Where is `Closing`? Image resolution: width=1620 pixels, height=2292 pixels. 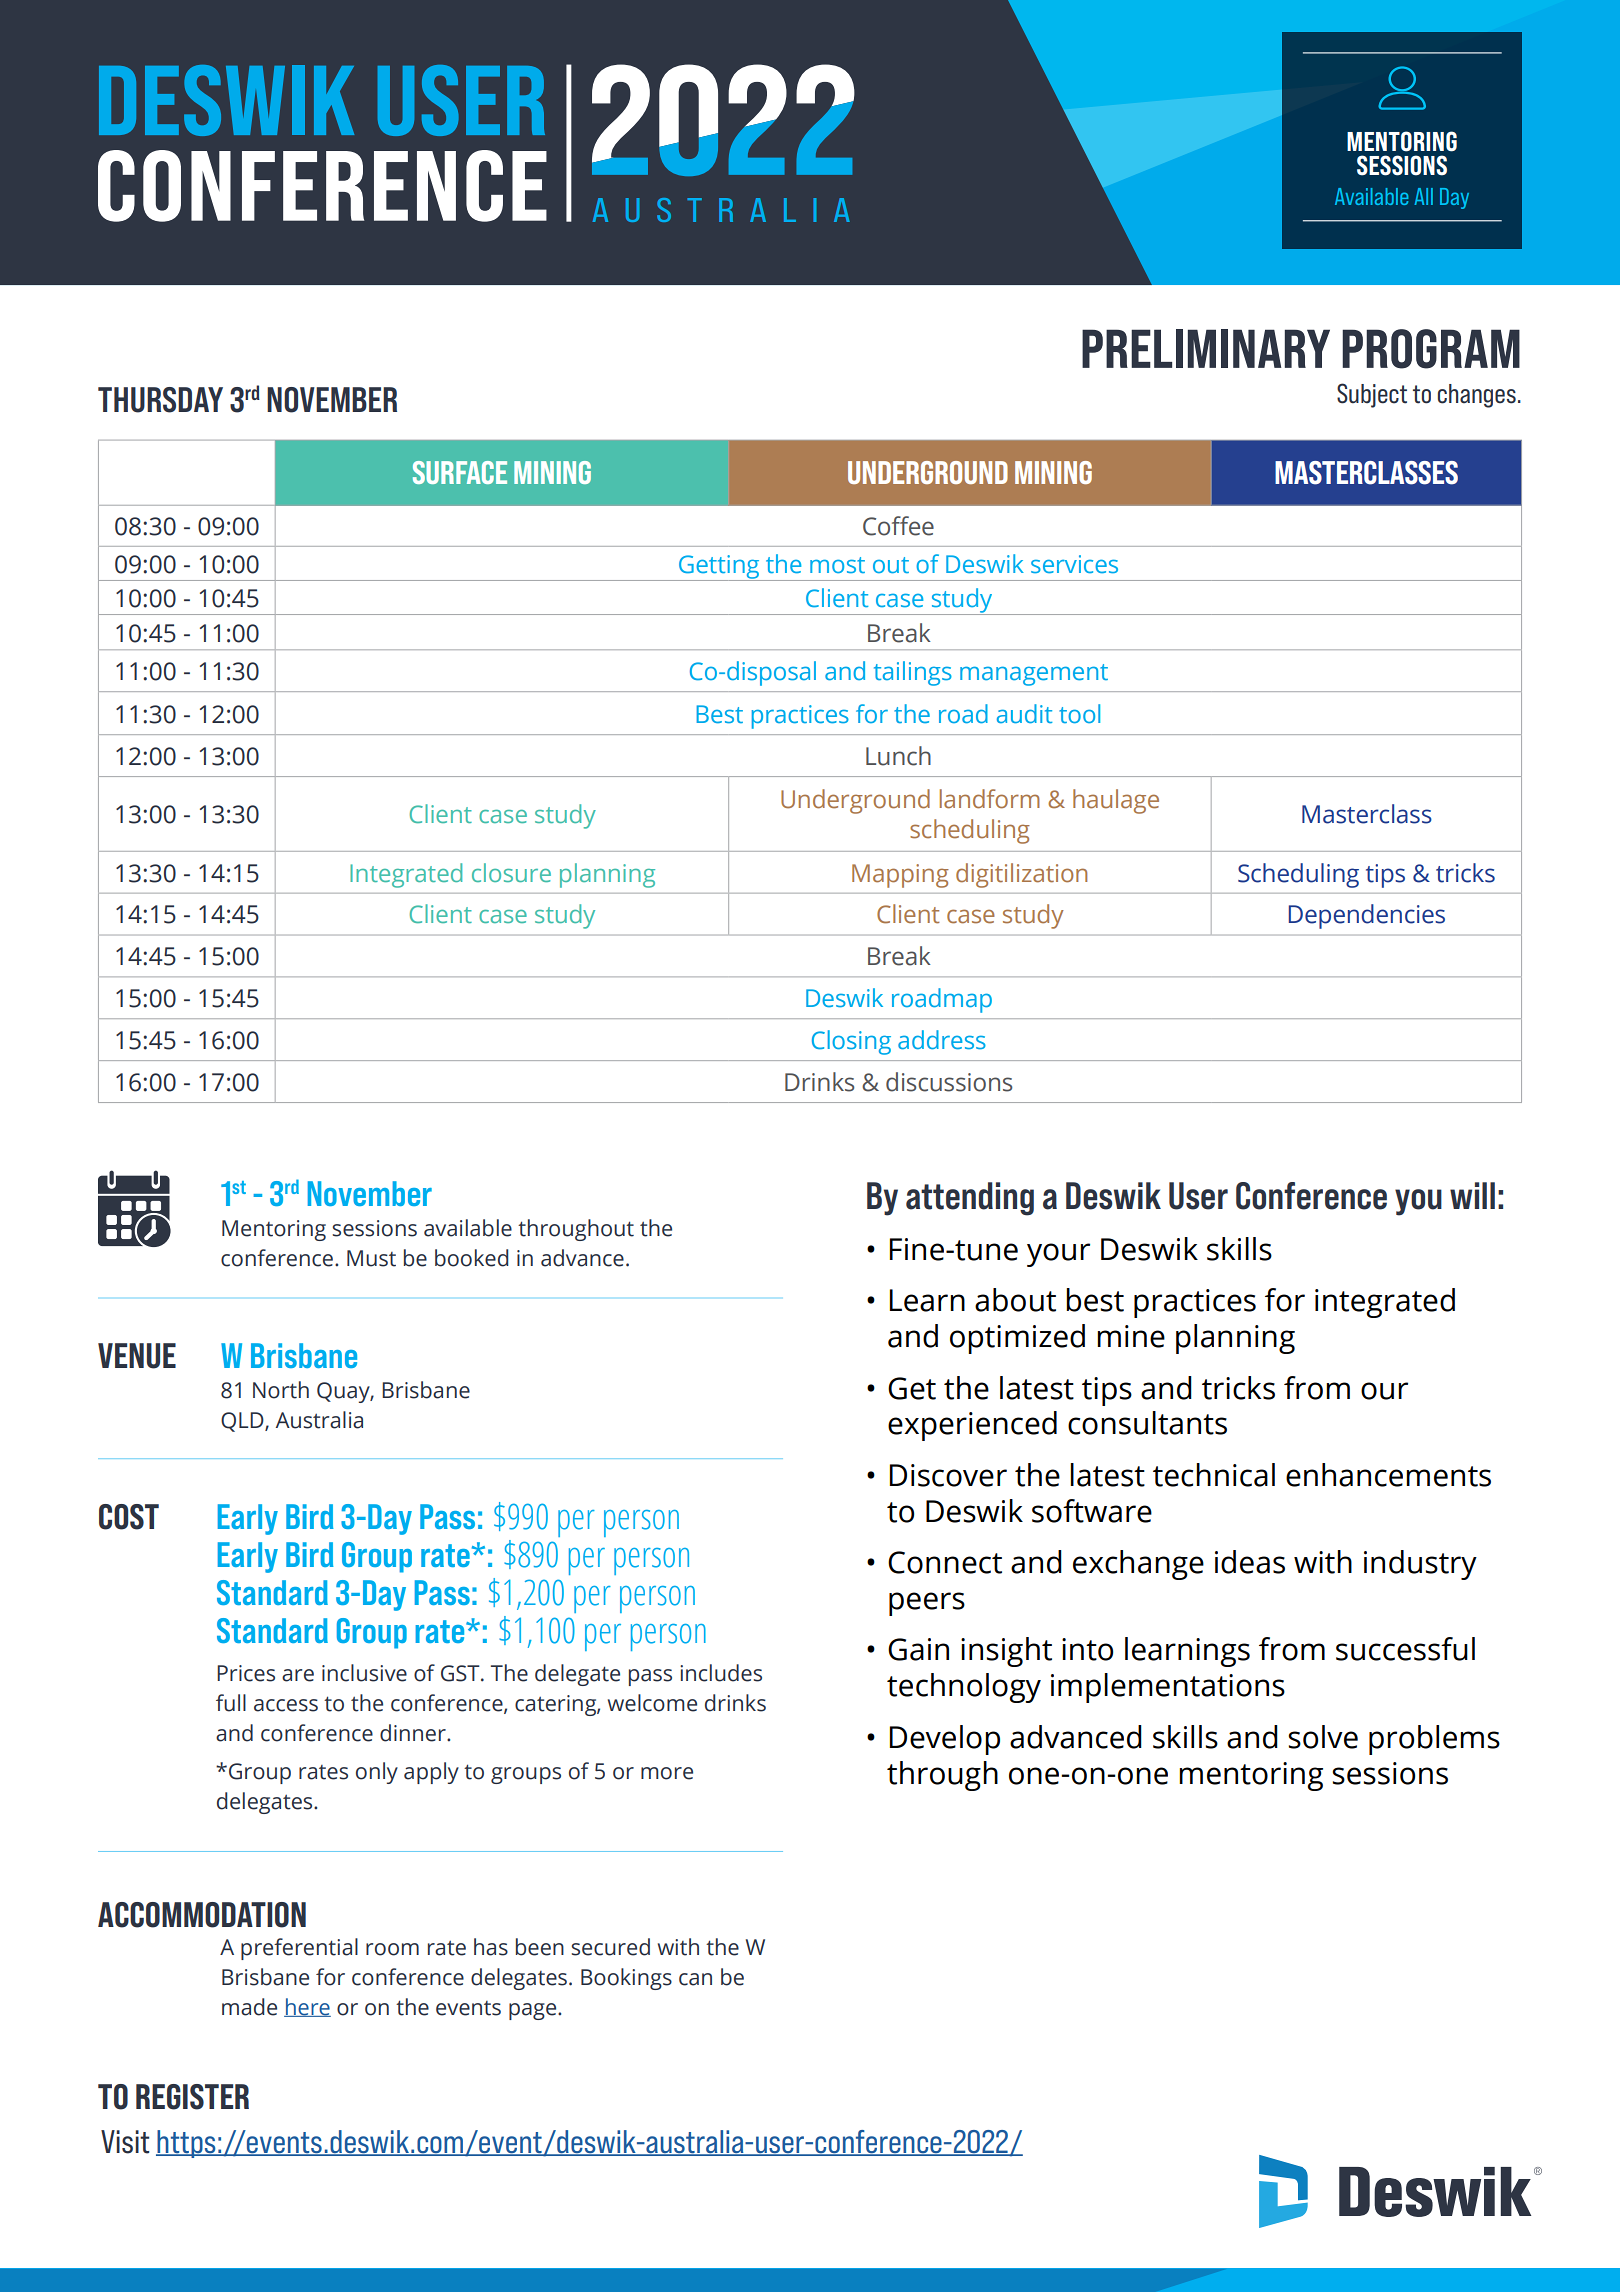
Closing is located at coordinates (851, 1042).
